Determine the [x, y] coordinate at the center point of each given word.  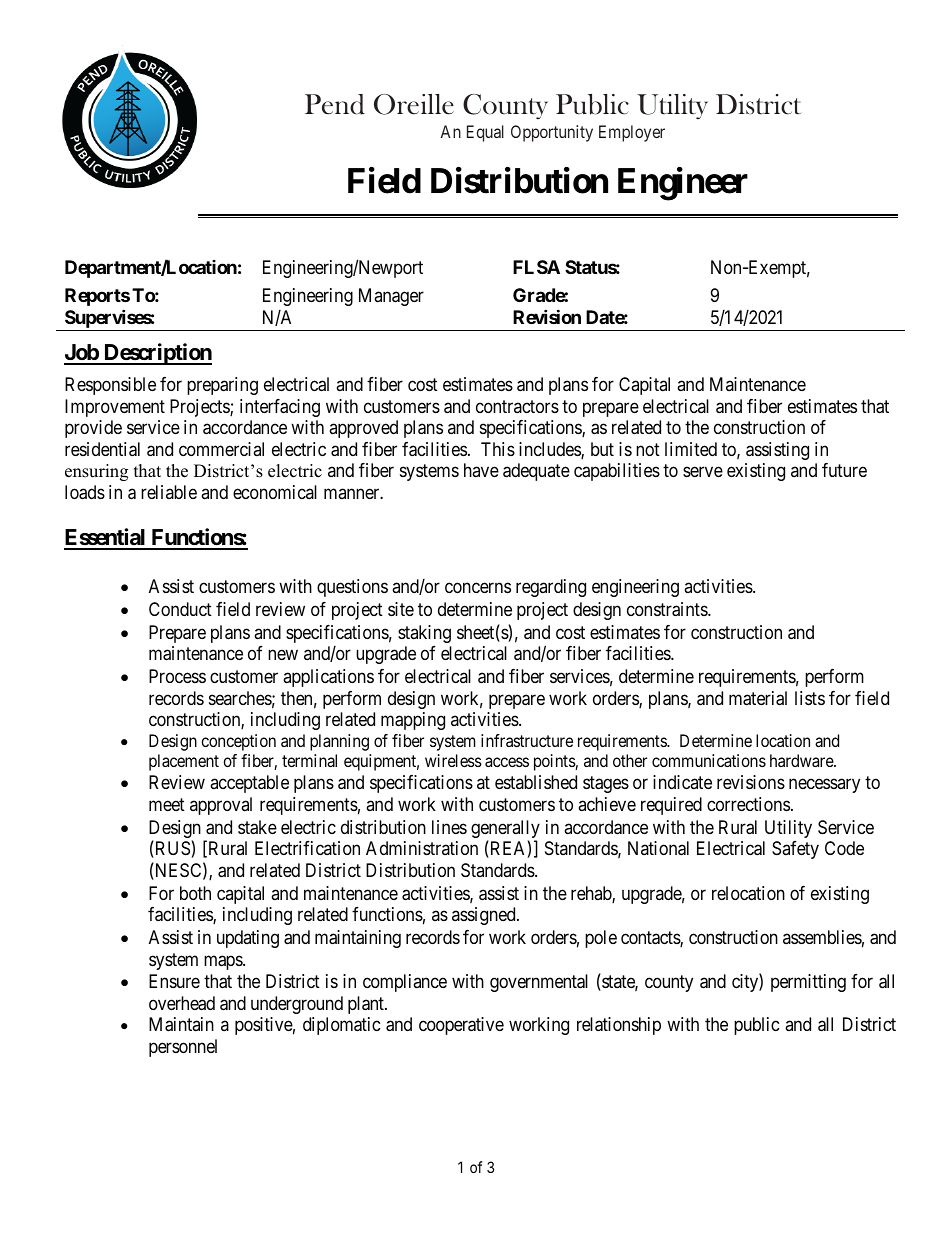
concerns [478, 588]
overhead [182, 1003]
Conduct [180, 609]
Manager [391, 297]
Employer [632, 133]
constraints [668, 609]
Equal [485, 133]
